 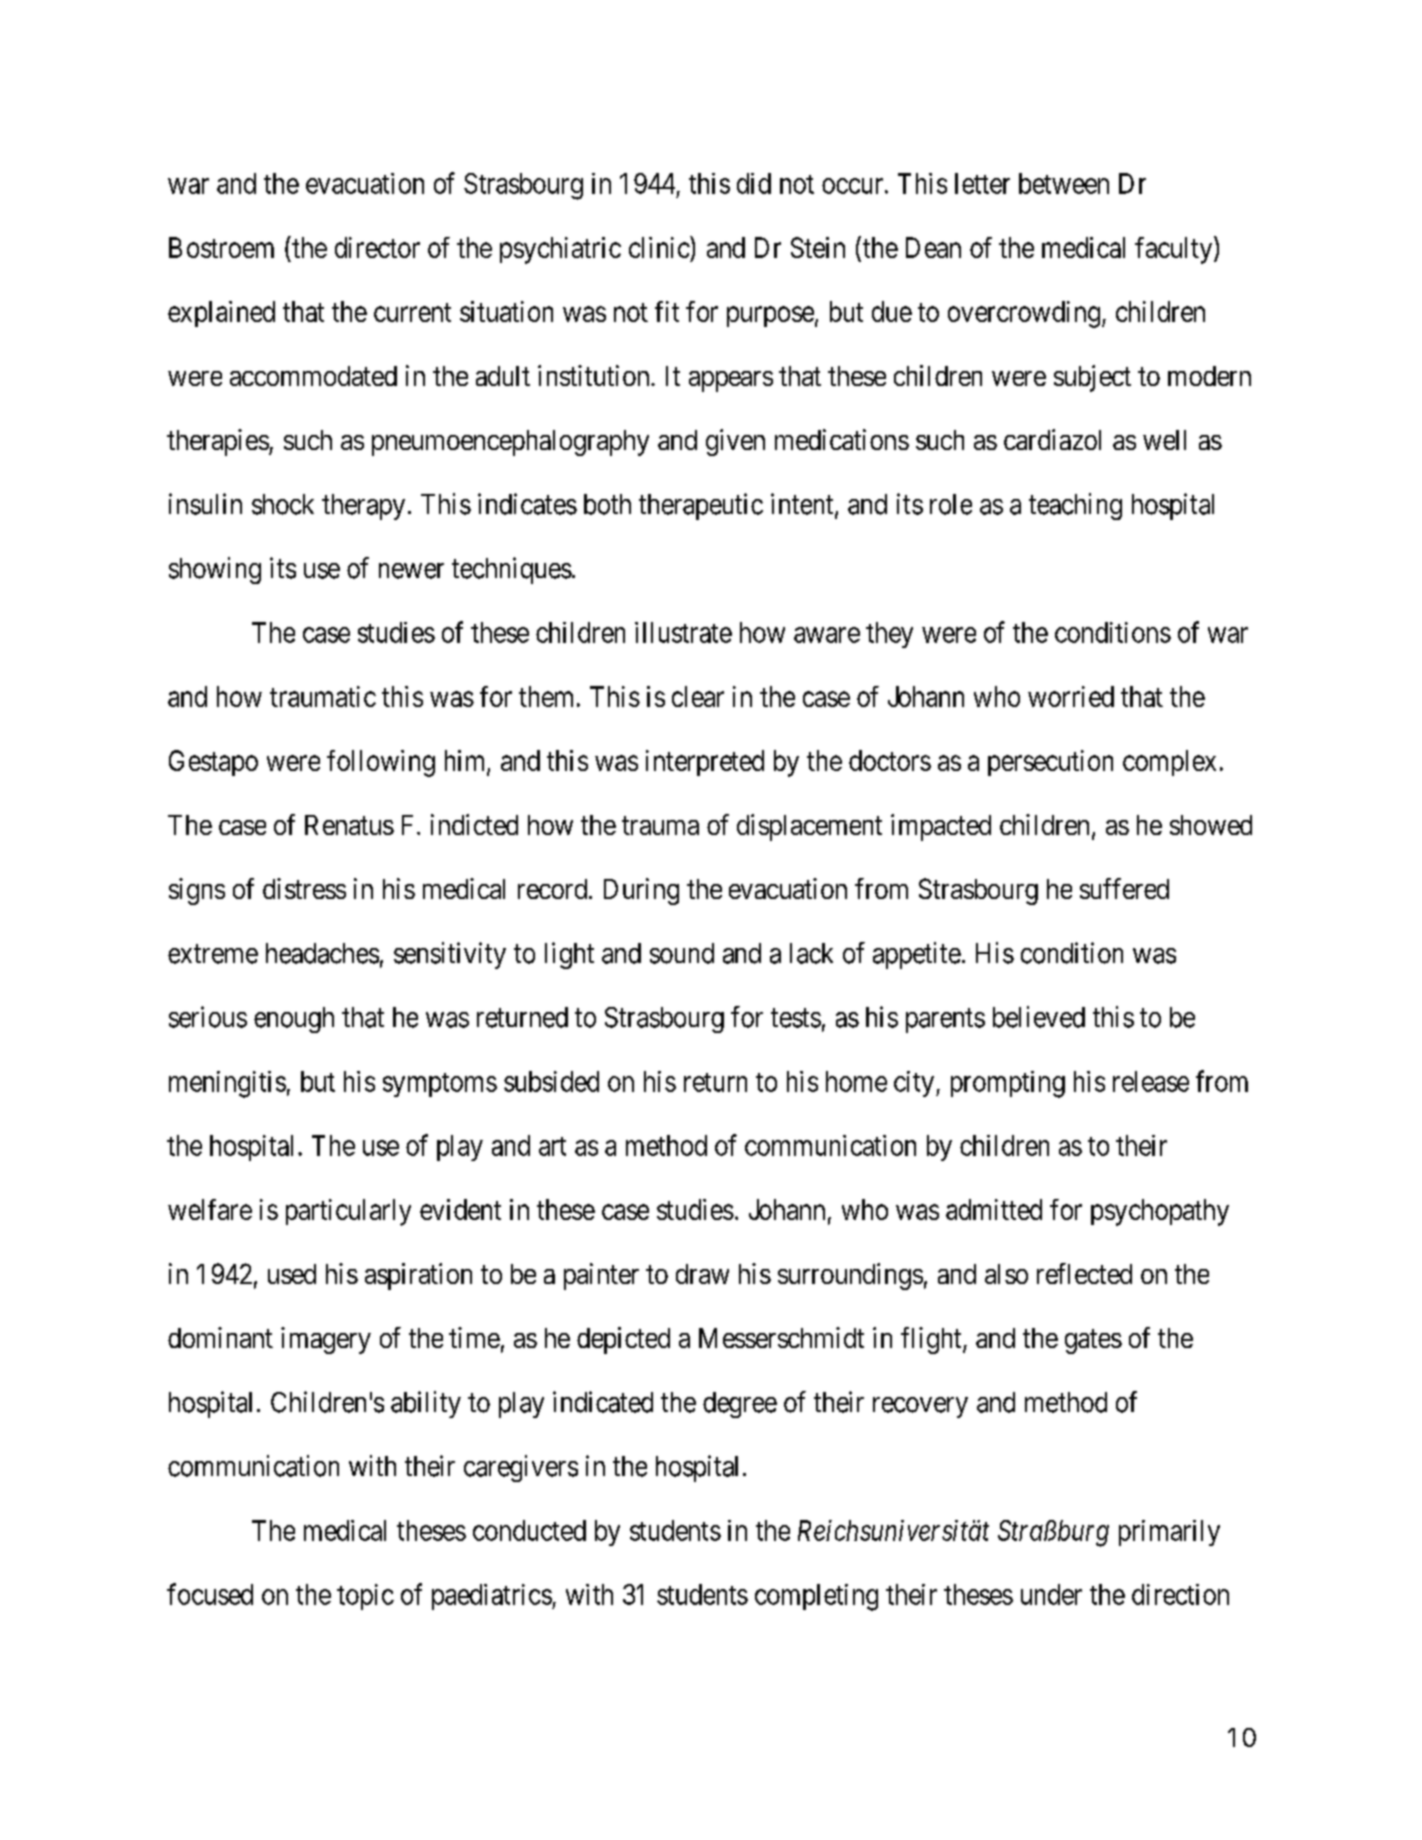 I want to click on clinic, so click(x=660, y=247).
